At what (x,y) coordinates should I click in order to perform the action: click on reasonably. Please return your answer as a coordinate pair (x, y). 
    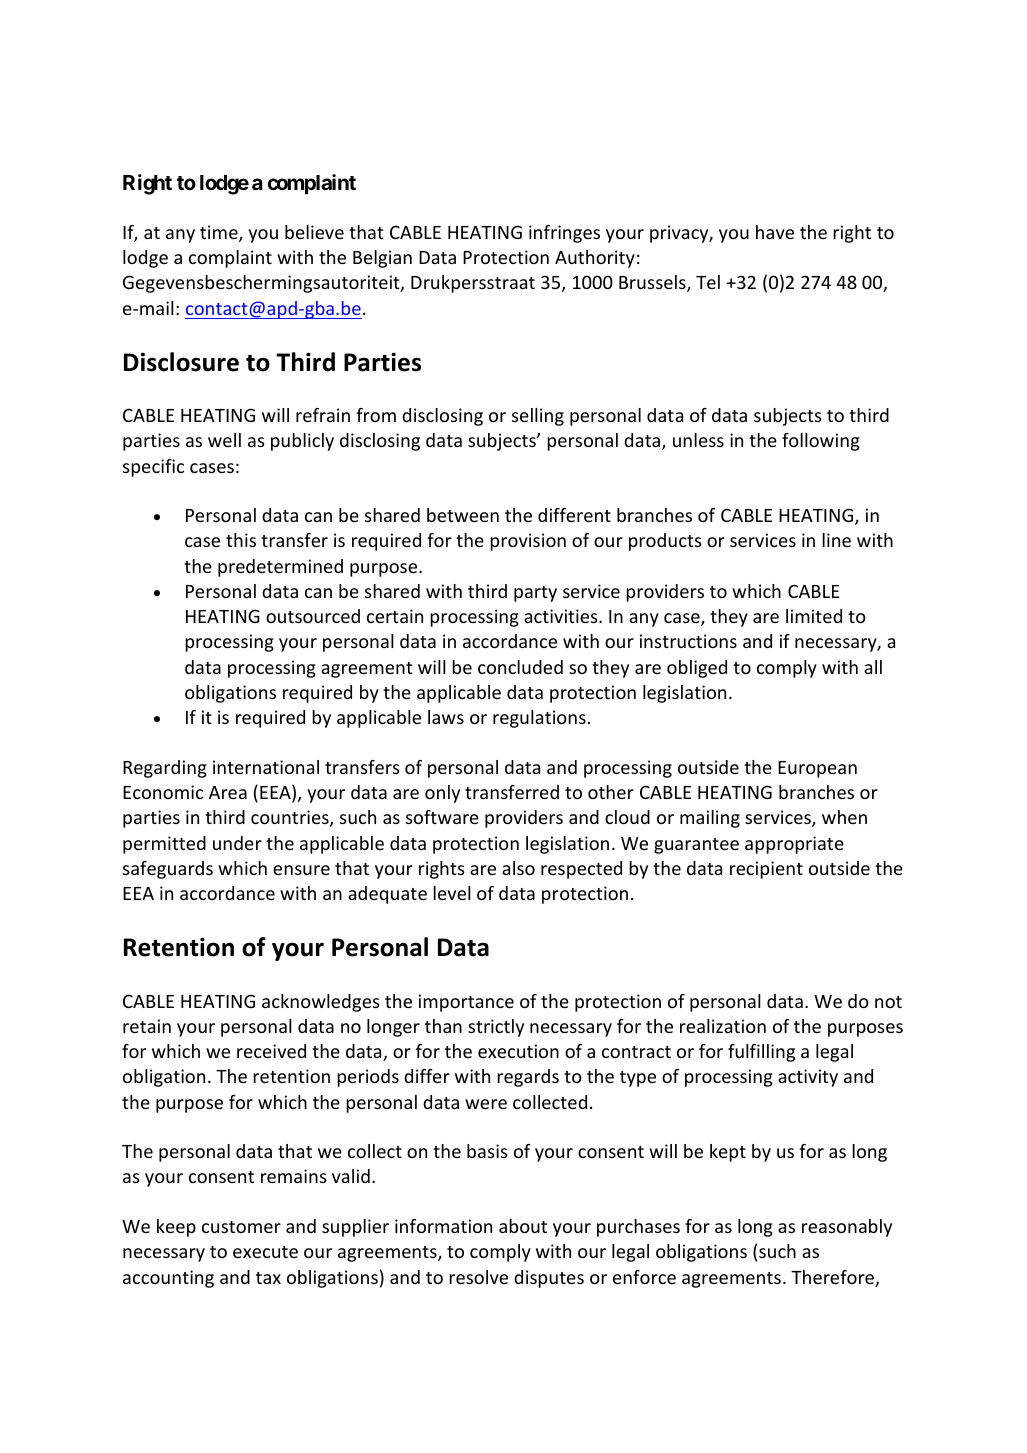
    Looking at the image, I should click on (847, 1228).
